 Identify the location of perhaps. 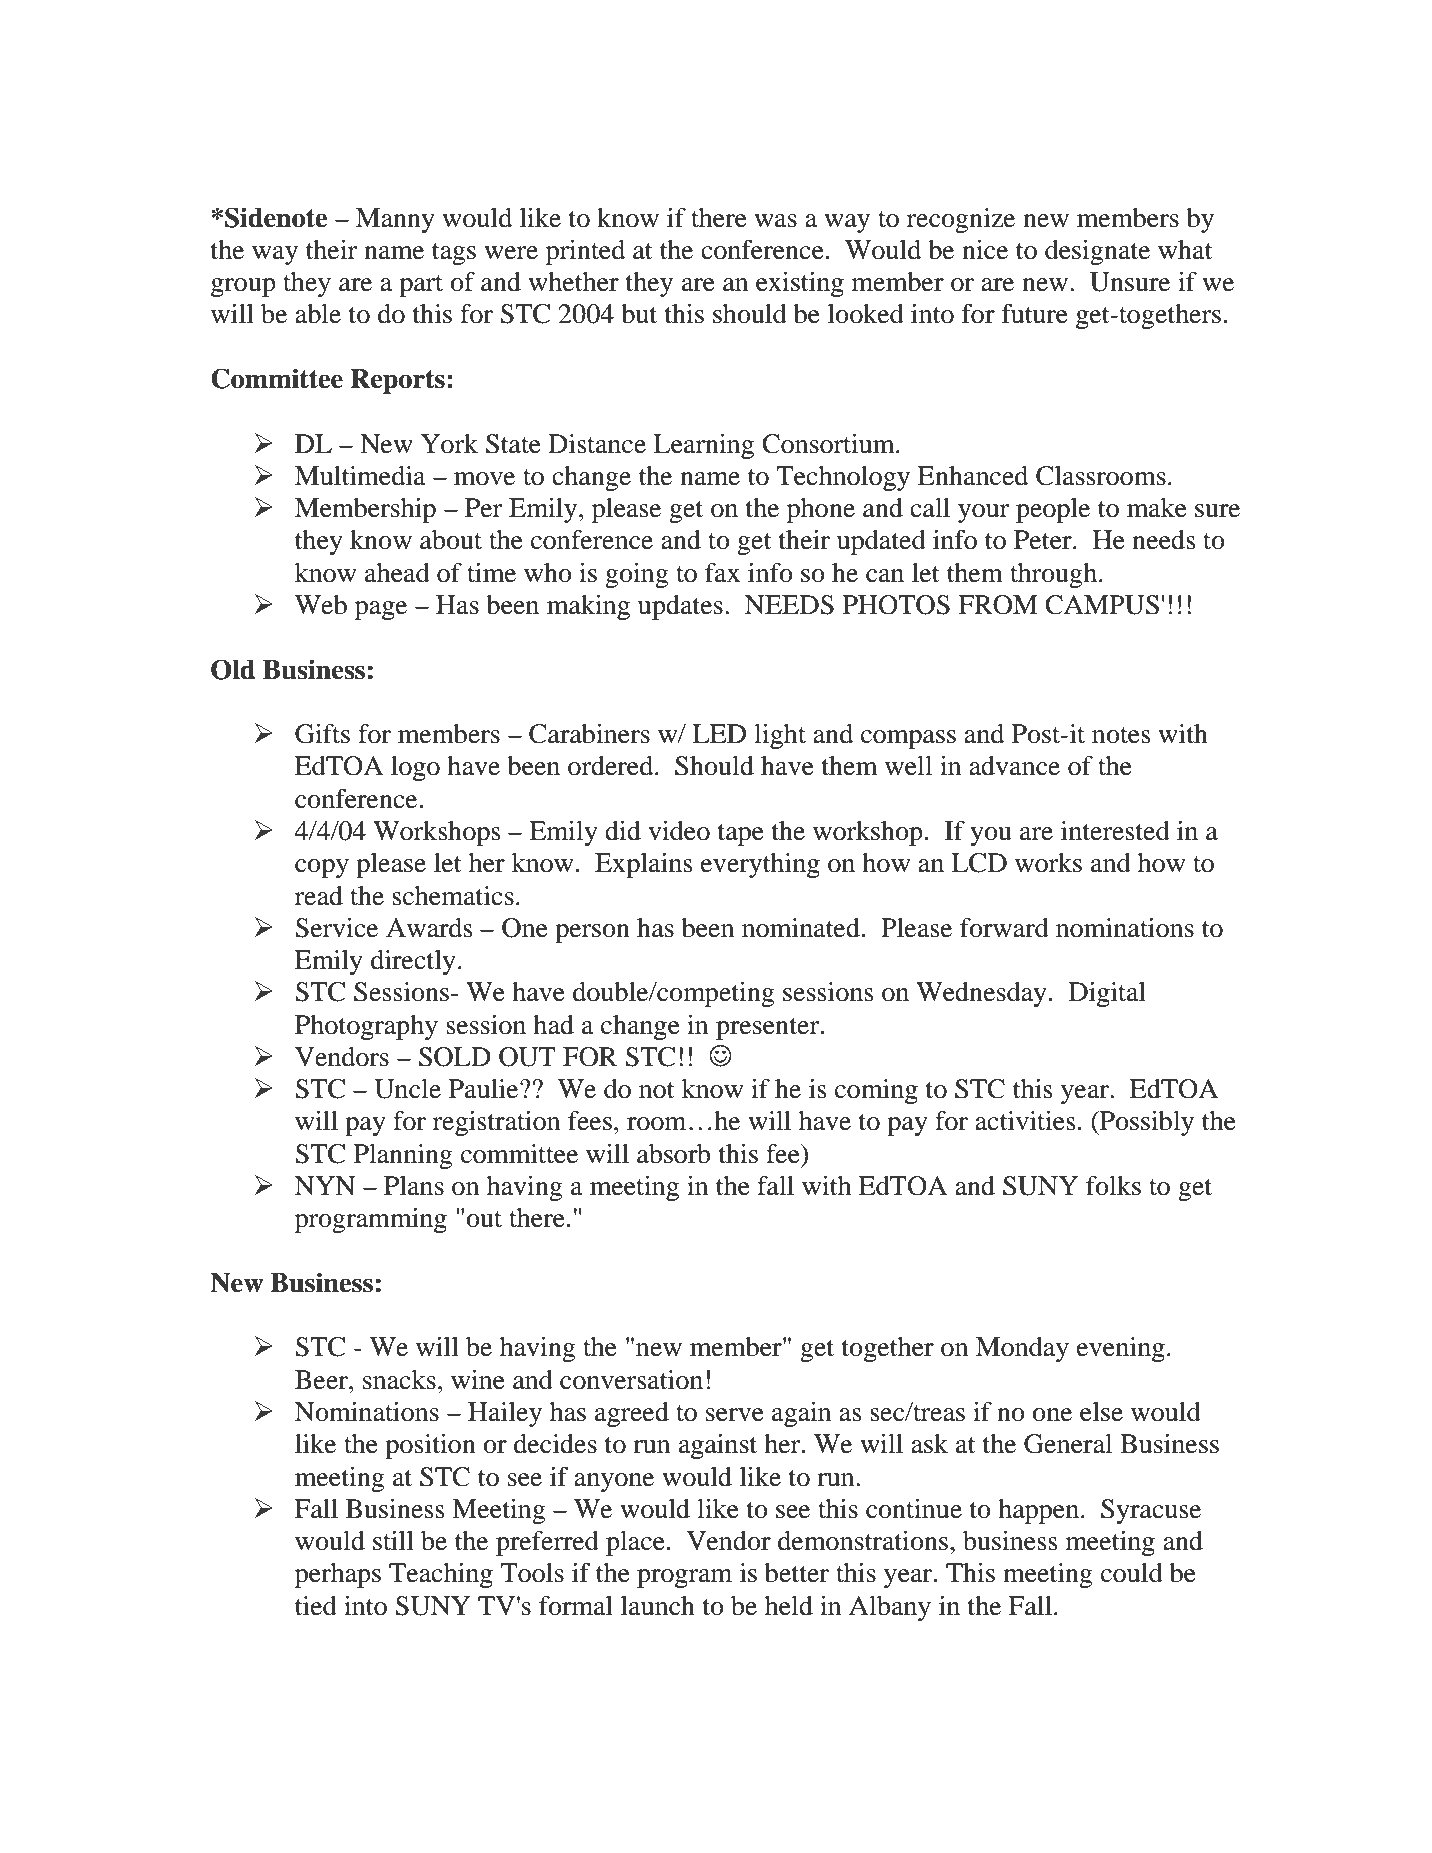
(338, 1575).
